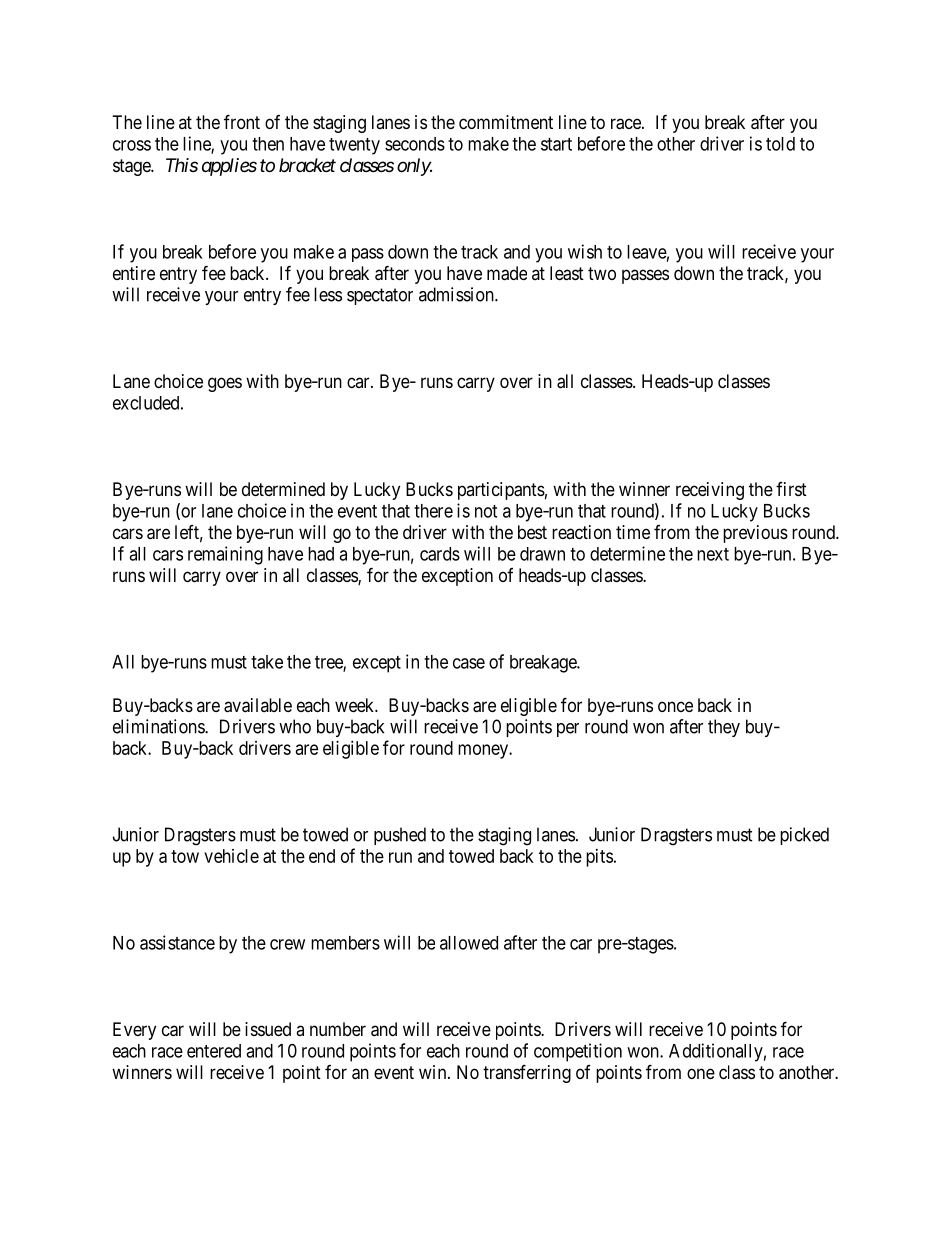 The width and height of the image is (952, 1233). Describe the element at coordinates (415, 144) in the image. I see `seconds` at that location.
